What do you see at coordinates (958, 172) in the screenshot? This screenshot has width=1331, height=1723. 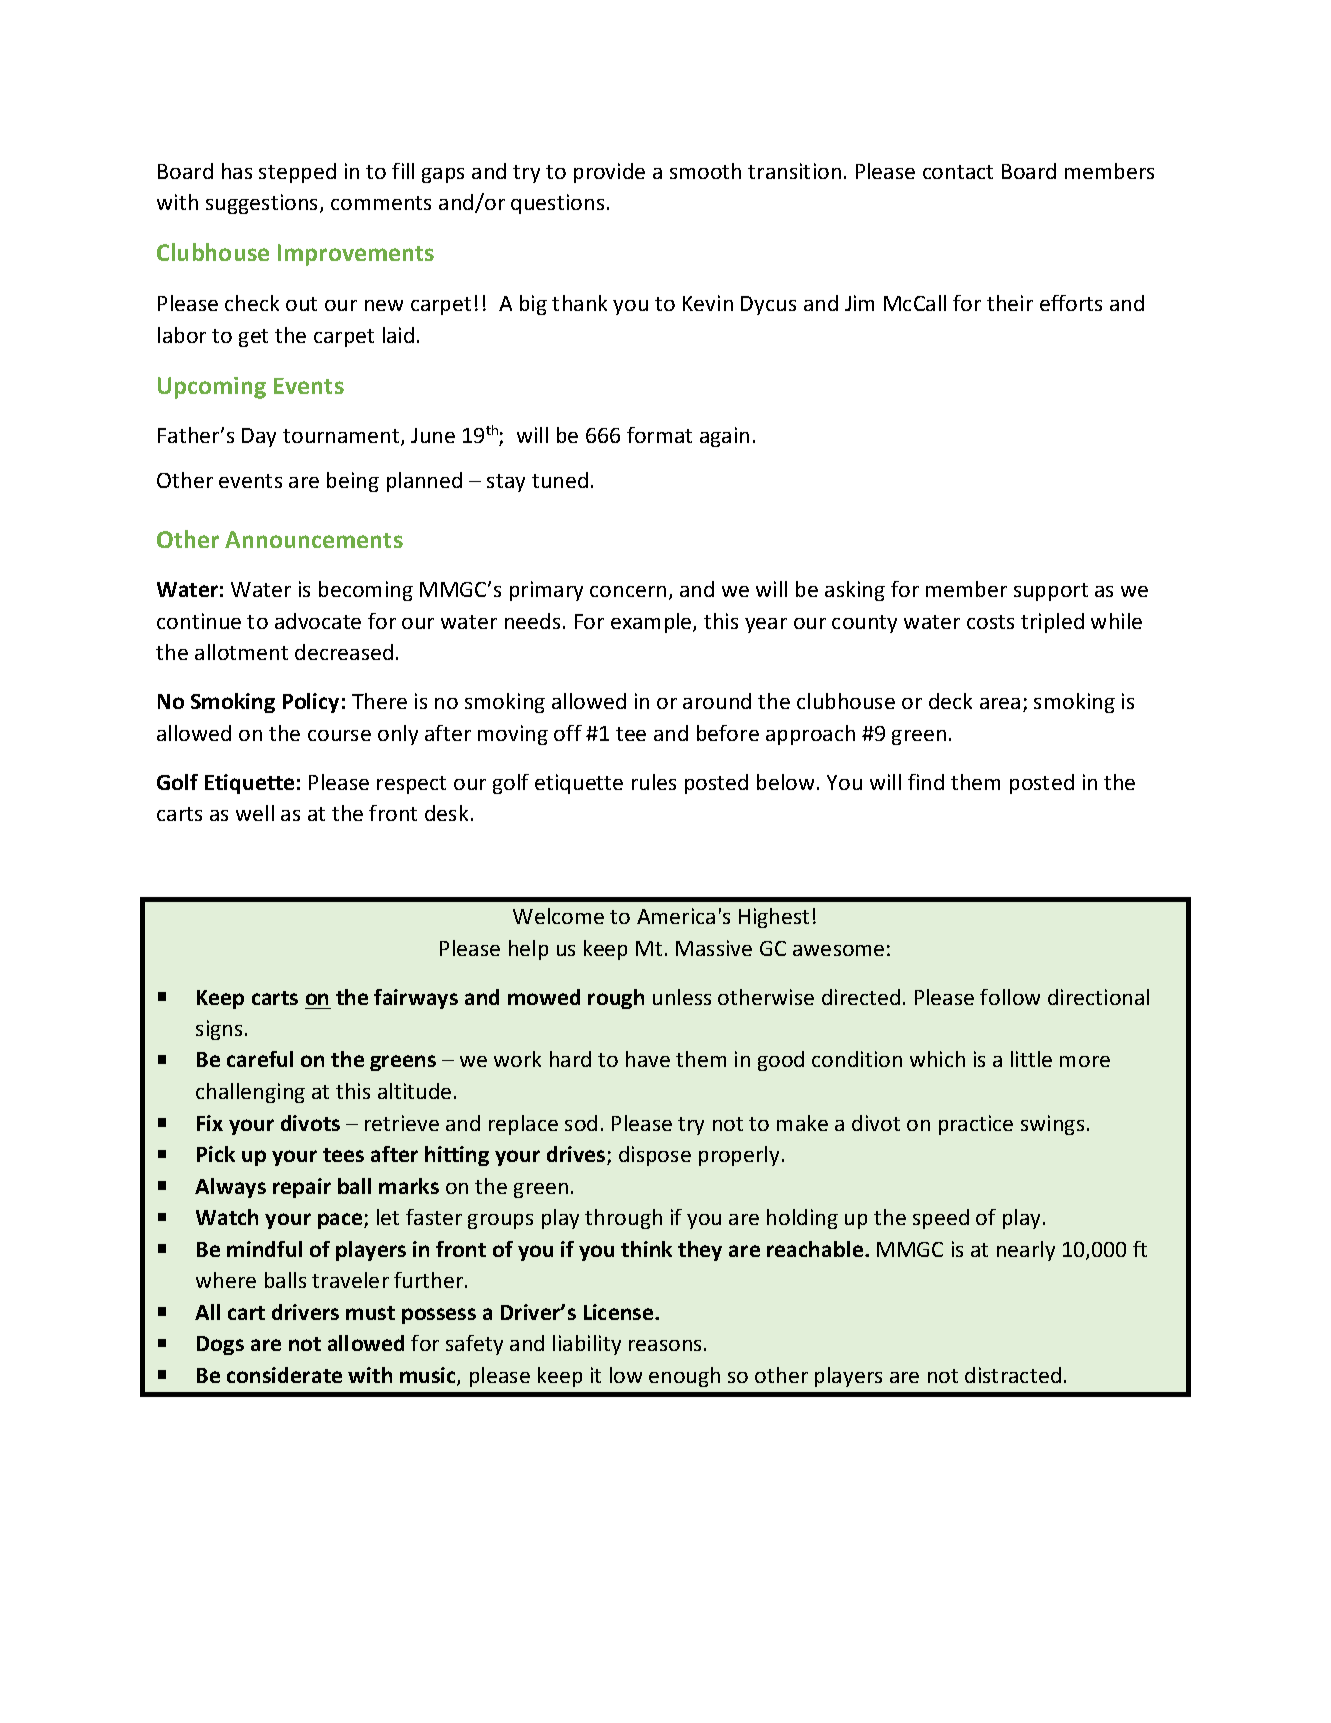 I see `contact` at bounding box center [958, 172].
